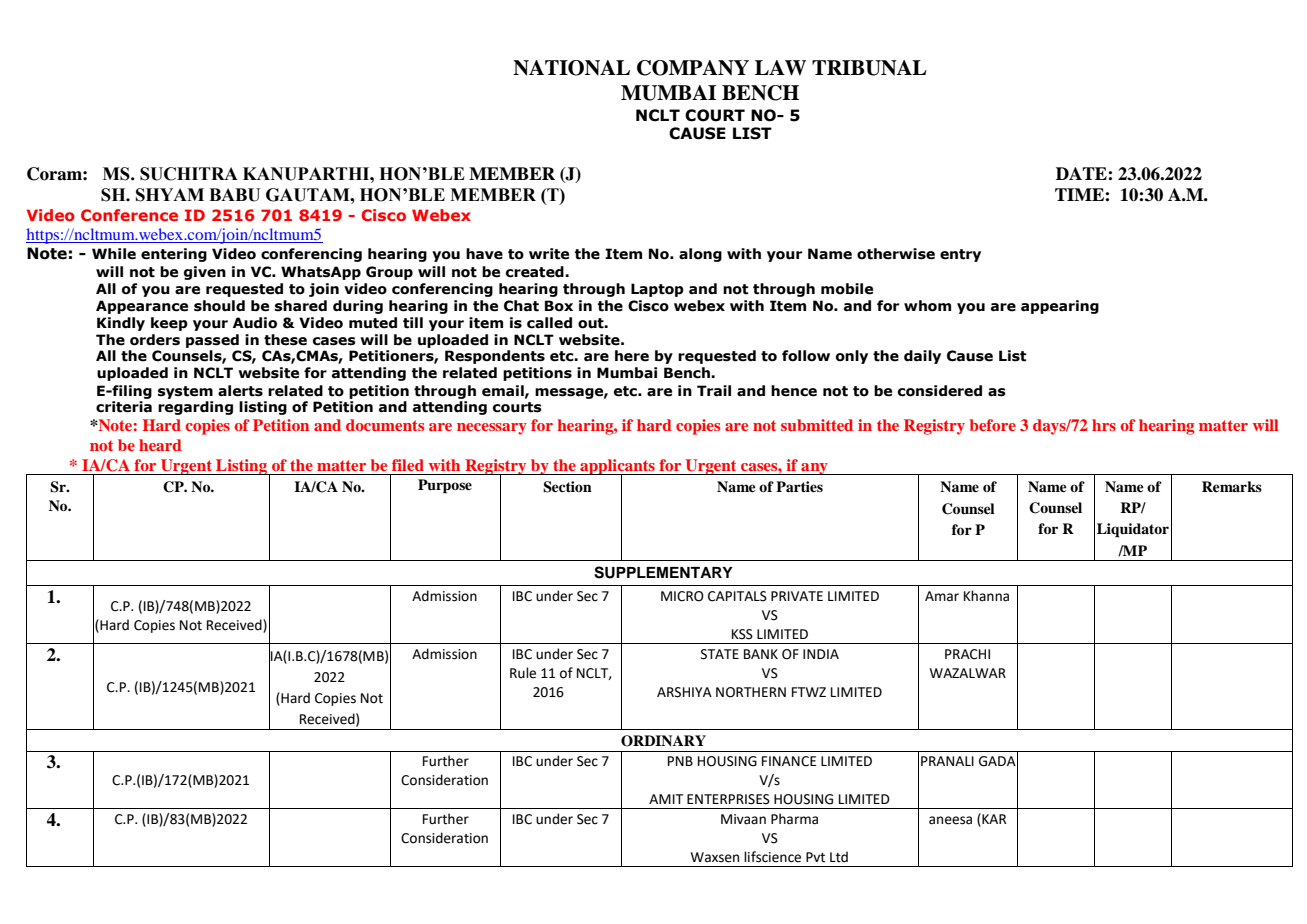 The image size is (1307, 924). I want to click on DATE, so click(1082, 173).
